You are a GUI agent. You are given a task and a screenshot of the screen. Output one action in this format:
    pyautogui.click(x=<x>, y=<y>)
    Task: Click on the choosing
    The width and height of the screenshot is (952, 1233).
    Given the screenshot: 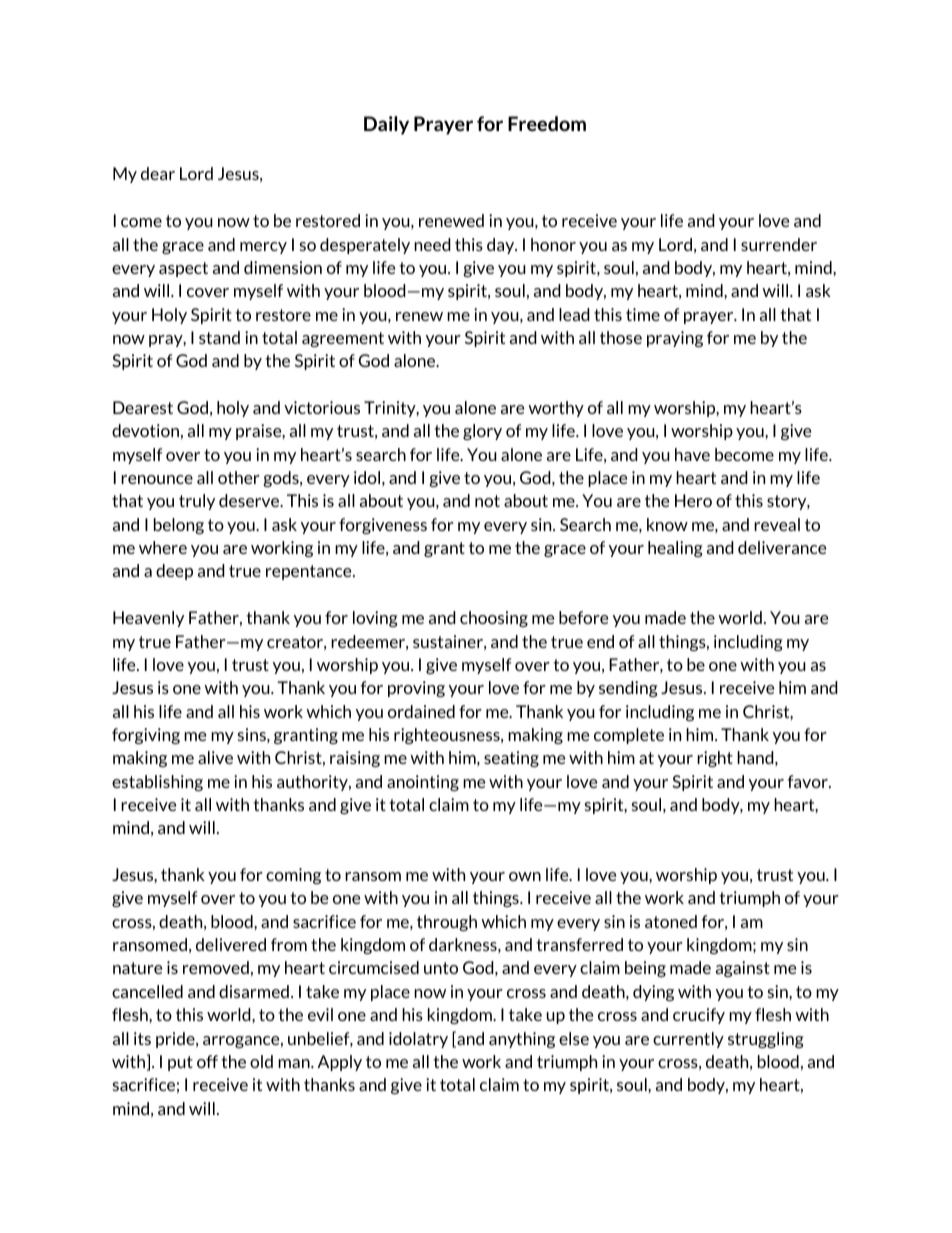 What is the action you would take?
    pyautogui.click(x=494, y=619)
